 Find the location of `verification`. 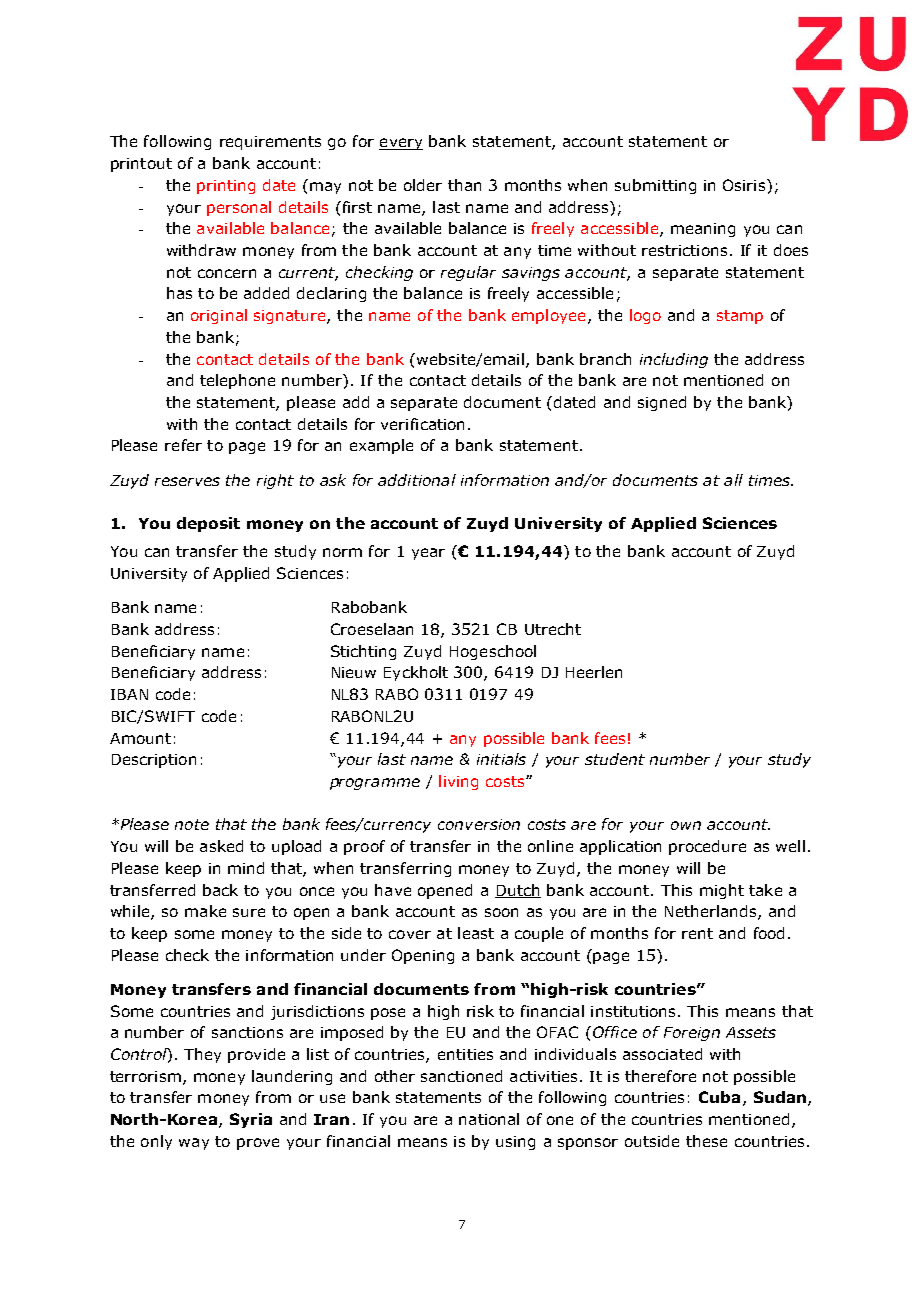

verification is located at coordinates (422, 424).
